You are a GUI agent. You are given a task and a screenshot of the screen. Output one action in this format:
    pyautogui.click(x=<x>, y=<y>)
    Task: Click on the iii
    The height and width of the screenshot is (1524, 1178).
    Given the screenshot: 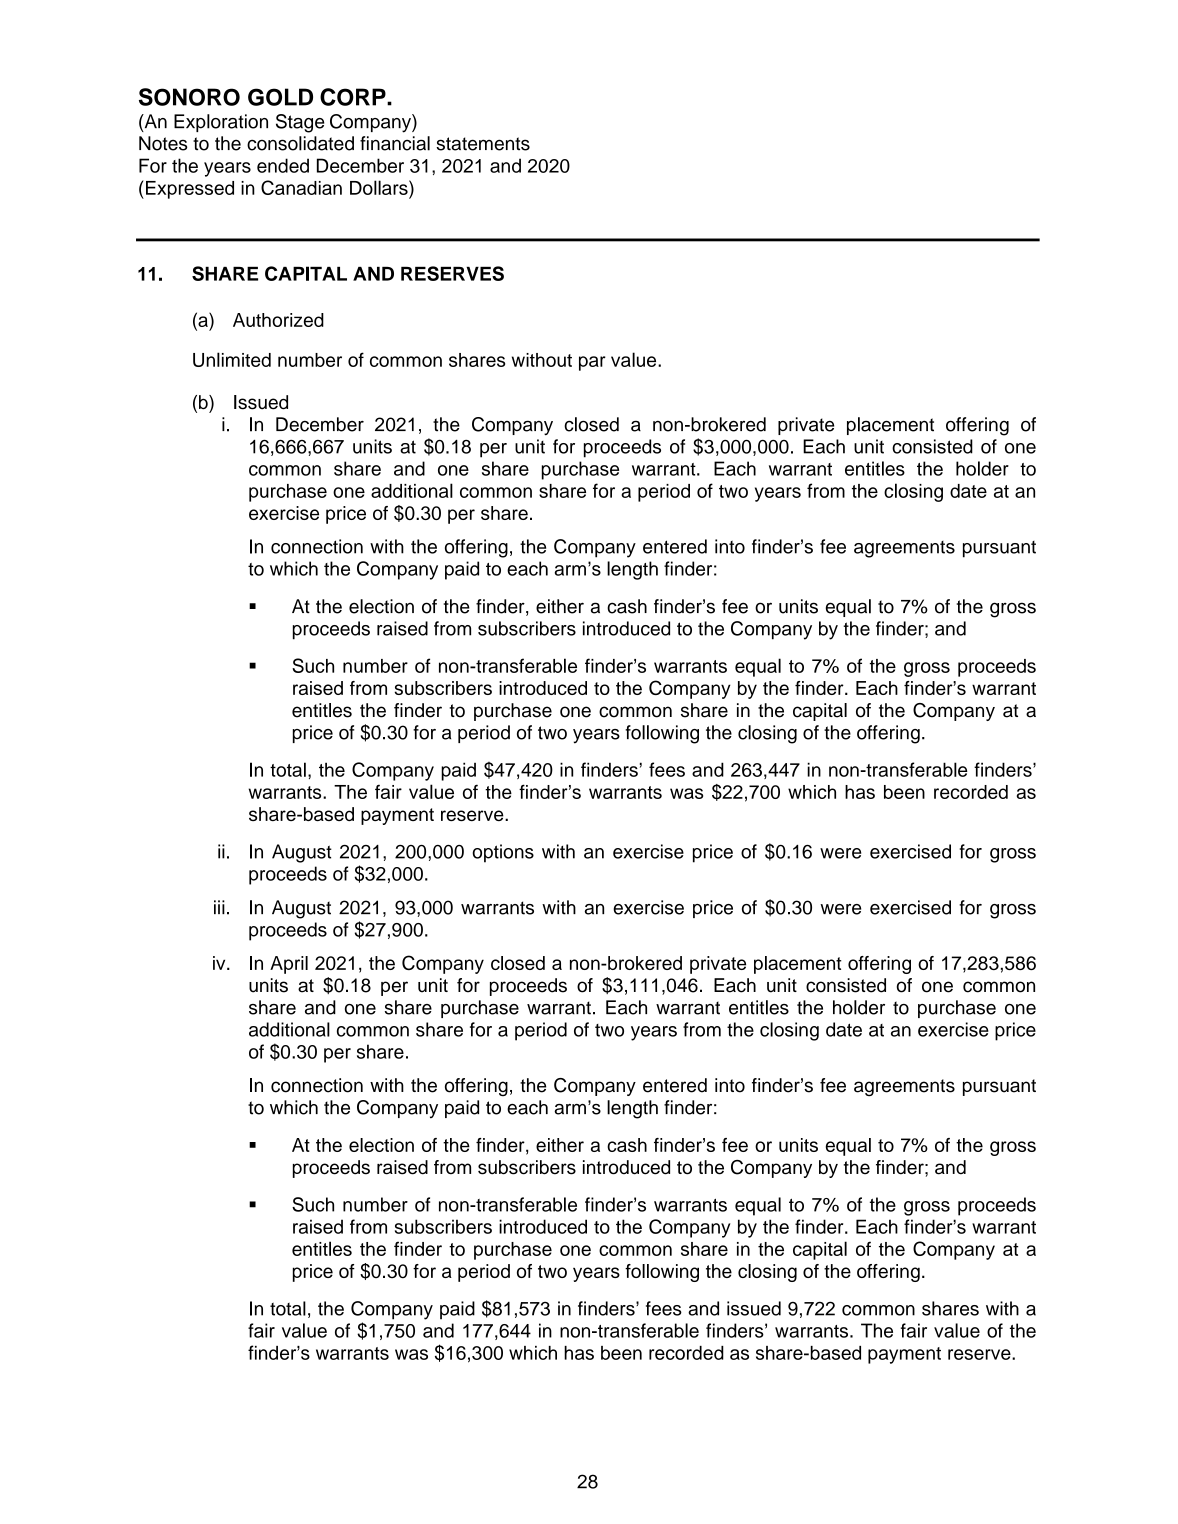 What is the action you would take?
    pyautogui.click(x=219, y=907)
